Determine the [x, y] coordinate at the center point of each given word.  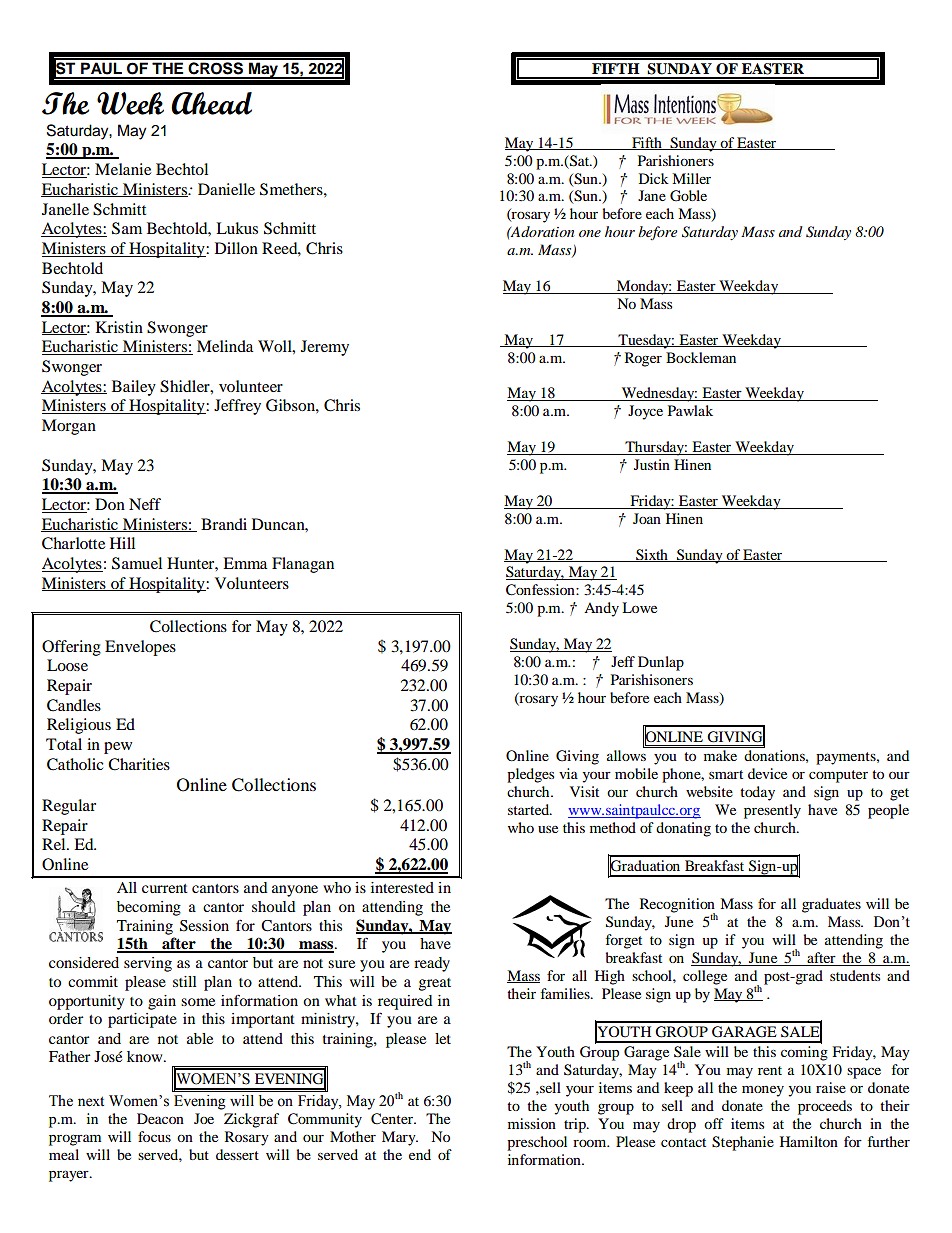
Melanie [123, 169]
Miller [691, 178]
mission [532, 1123]
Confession [541, 590]
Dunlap [661, 663]
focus [154, 1136]
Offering [71, 648]
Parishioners [676, 160]
